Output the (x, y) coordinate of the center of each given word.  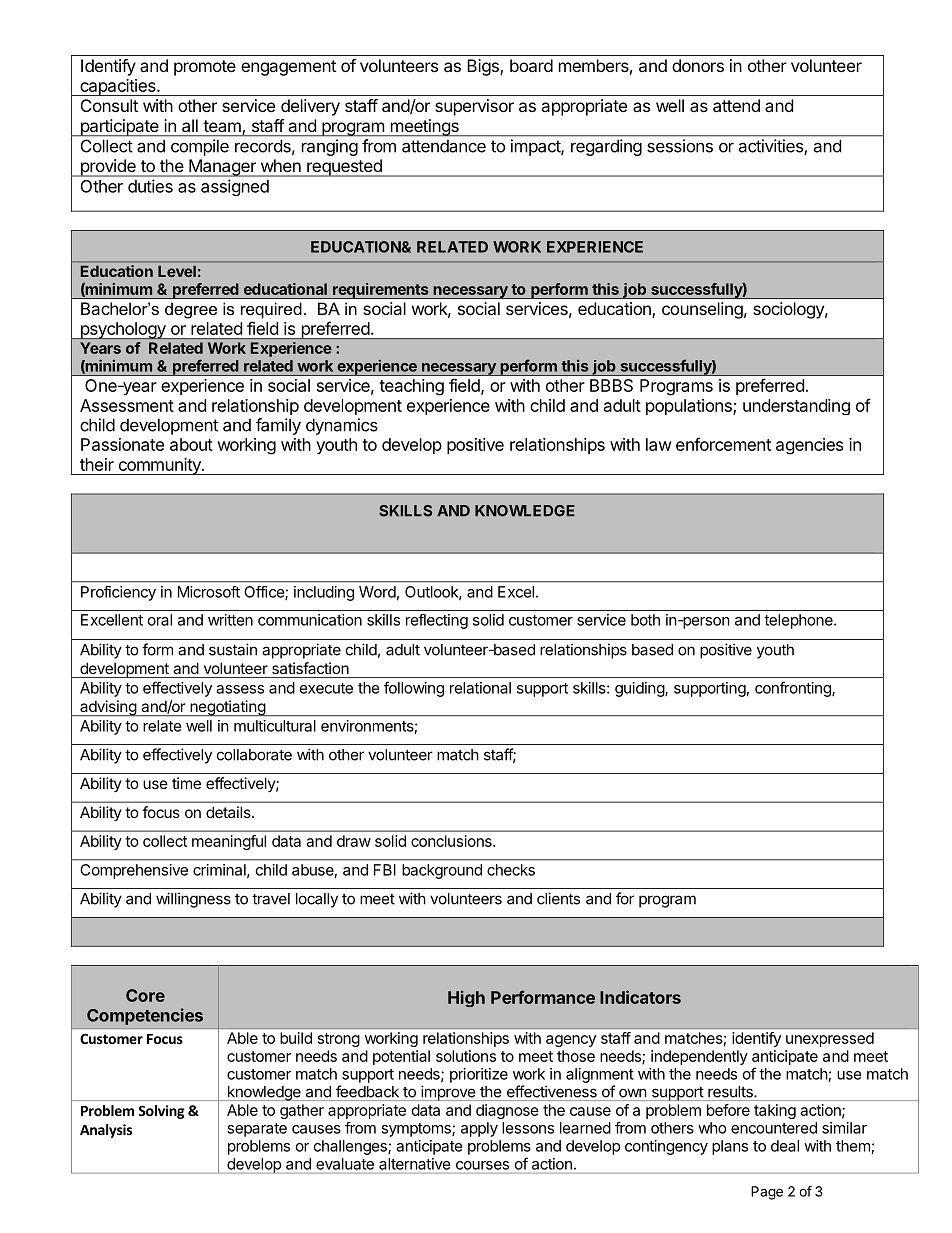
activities (771, 146)
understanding (796, 407)
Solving (161, 1112)
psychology (123, 331)
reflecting (437, 621)
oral (160, 620)
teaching (411, 387)
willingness (193, 900)
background (442, 871)
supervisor (474, 107)
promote (205, 68)
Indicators (640, 997)
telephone (799, 621)
